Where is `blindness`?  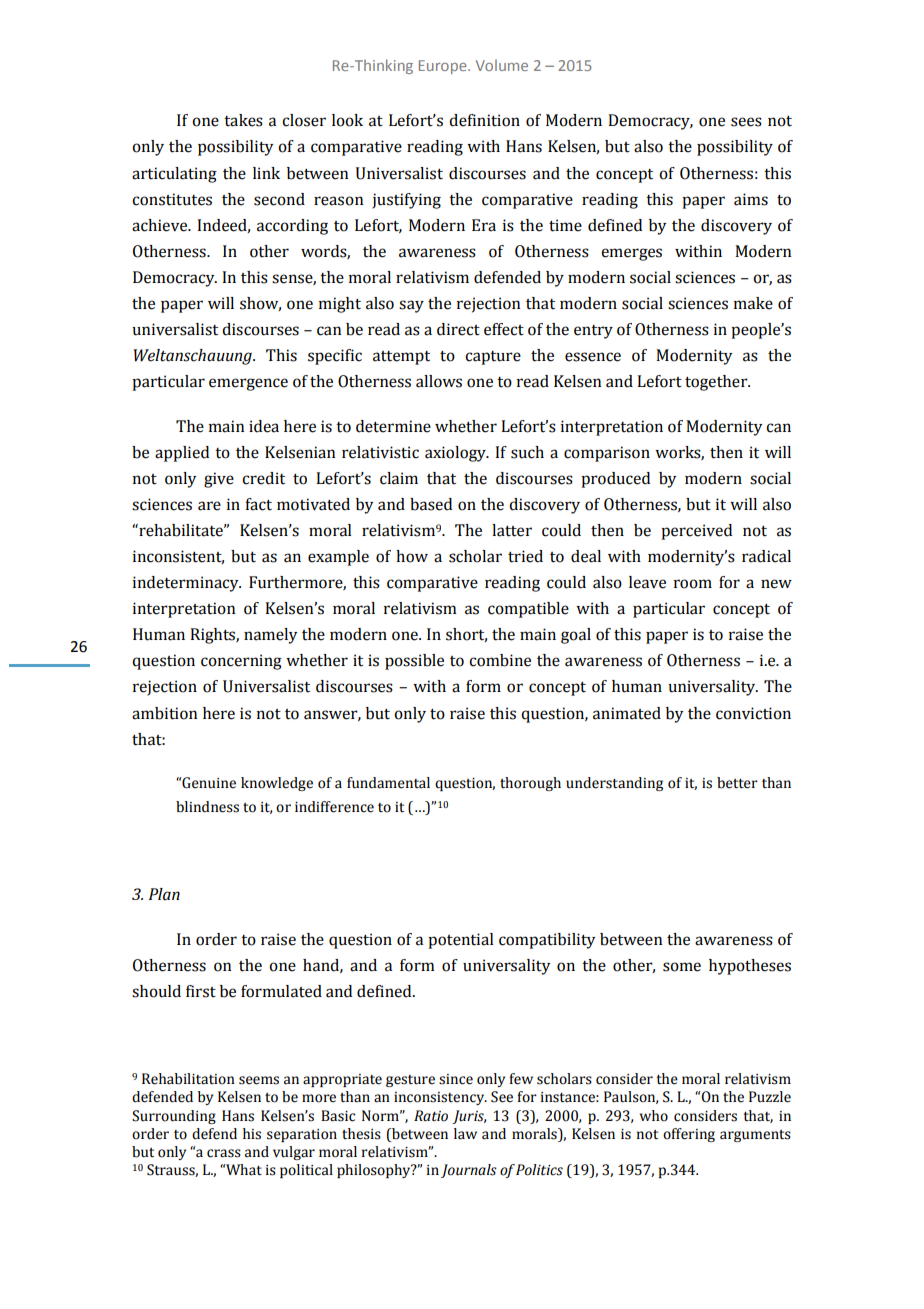 blindness is located at coordinates (207, 807).
